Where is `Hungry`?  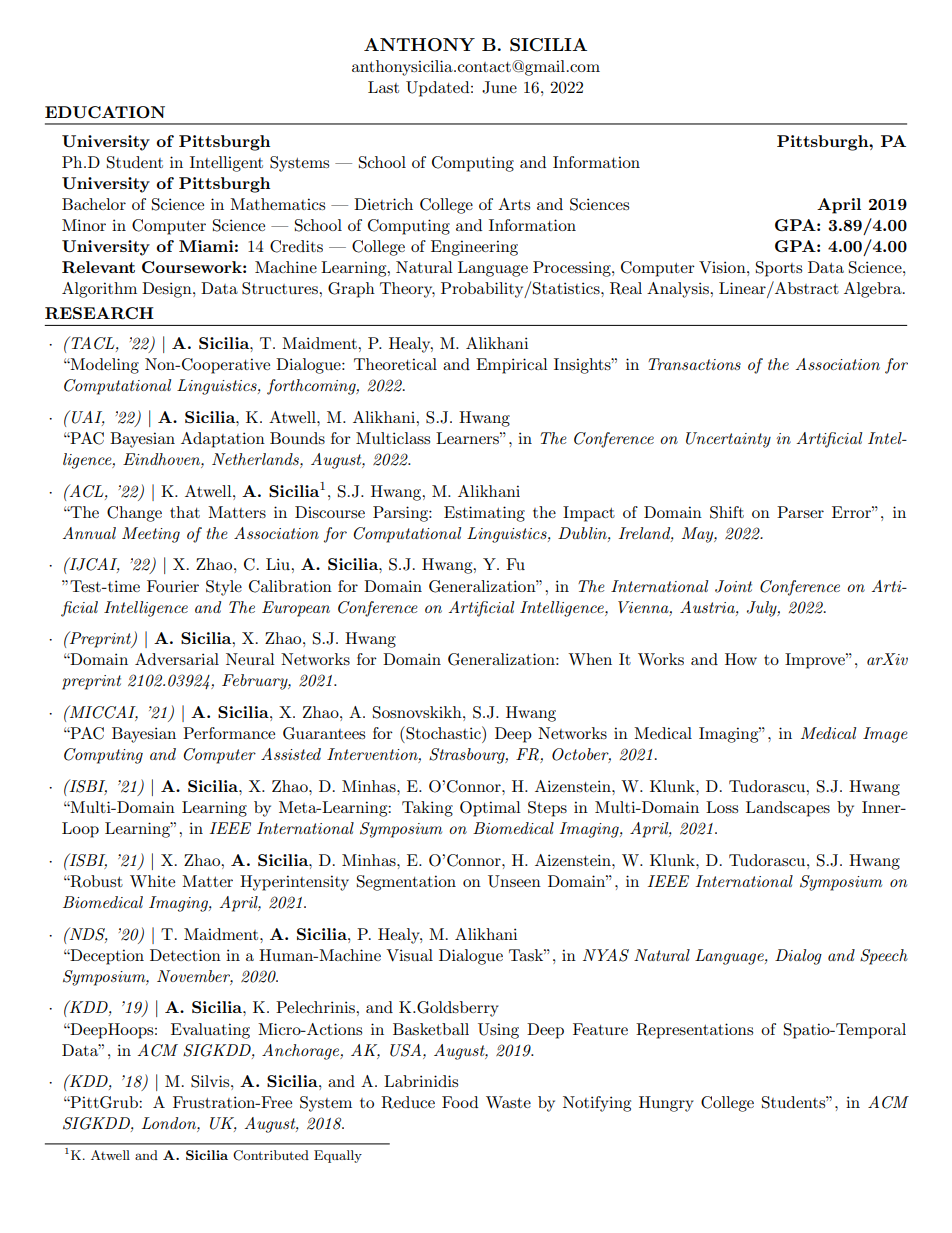
Hungry is located at coordinates (666, 1104).
